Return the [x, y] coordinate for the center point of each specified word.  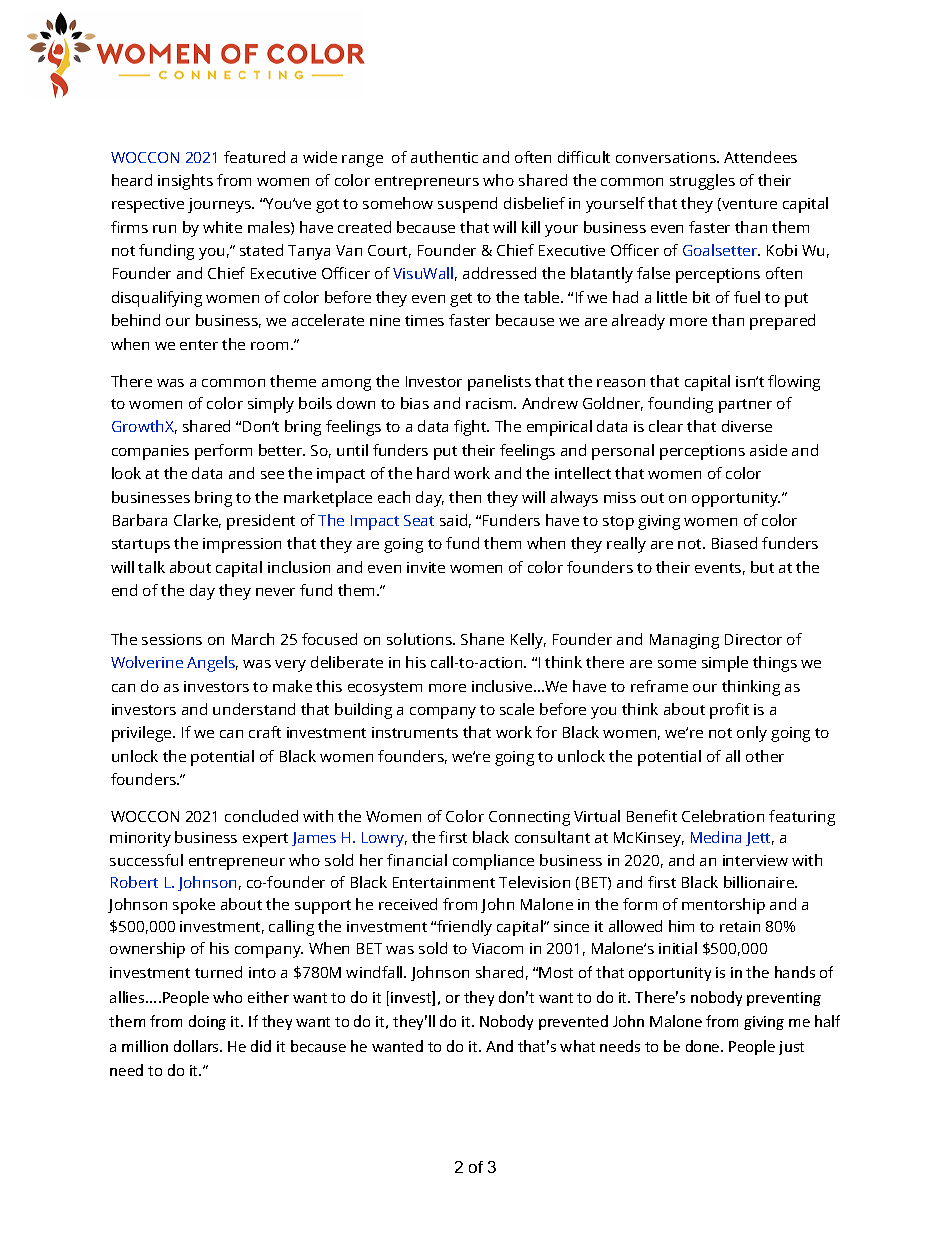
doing [207, 1022]
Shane [482, 639]
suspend [467, 205]
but [762, 567]
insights [185, 182]
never [275, 592]
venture [748, 204]
